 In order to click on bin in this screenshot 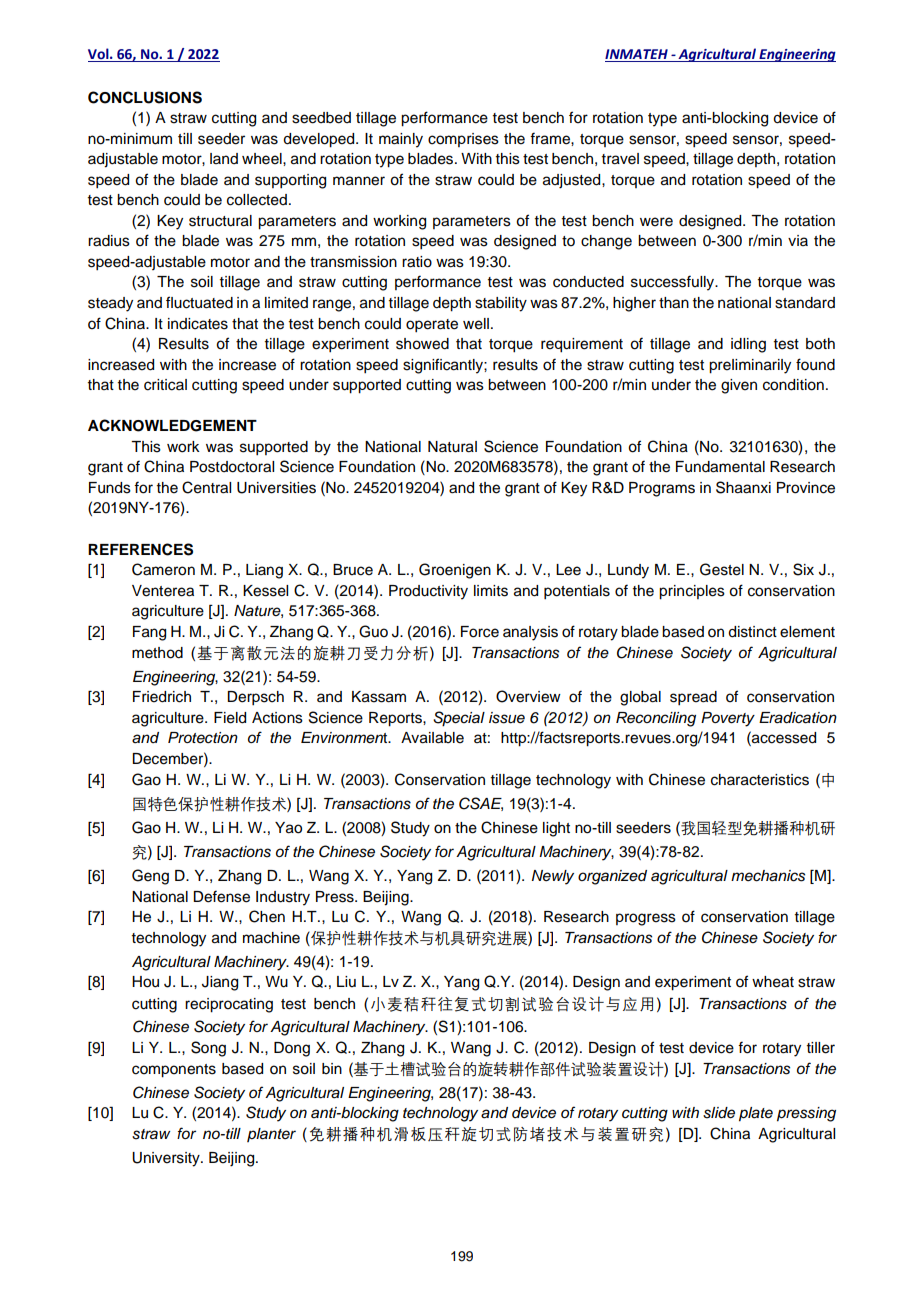, I will do `click(332, 1068)`.
